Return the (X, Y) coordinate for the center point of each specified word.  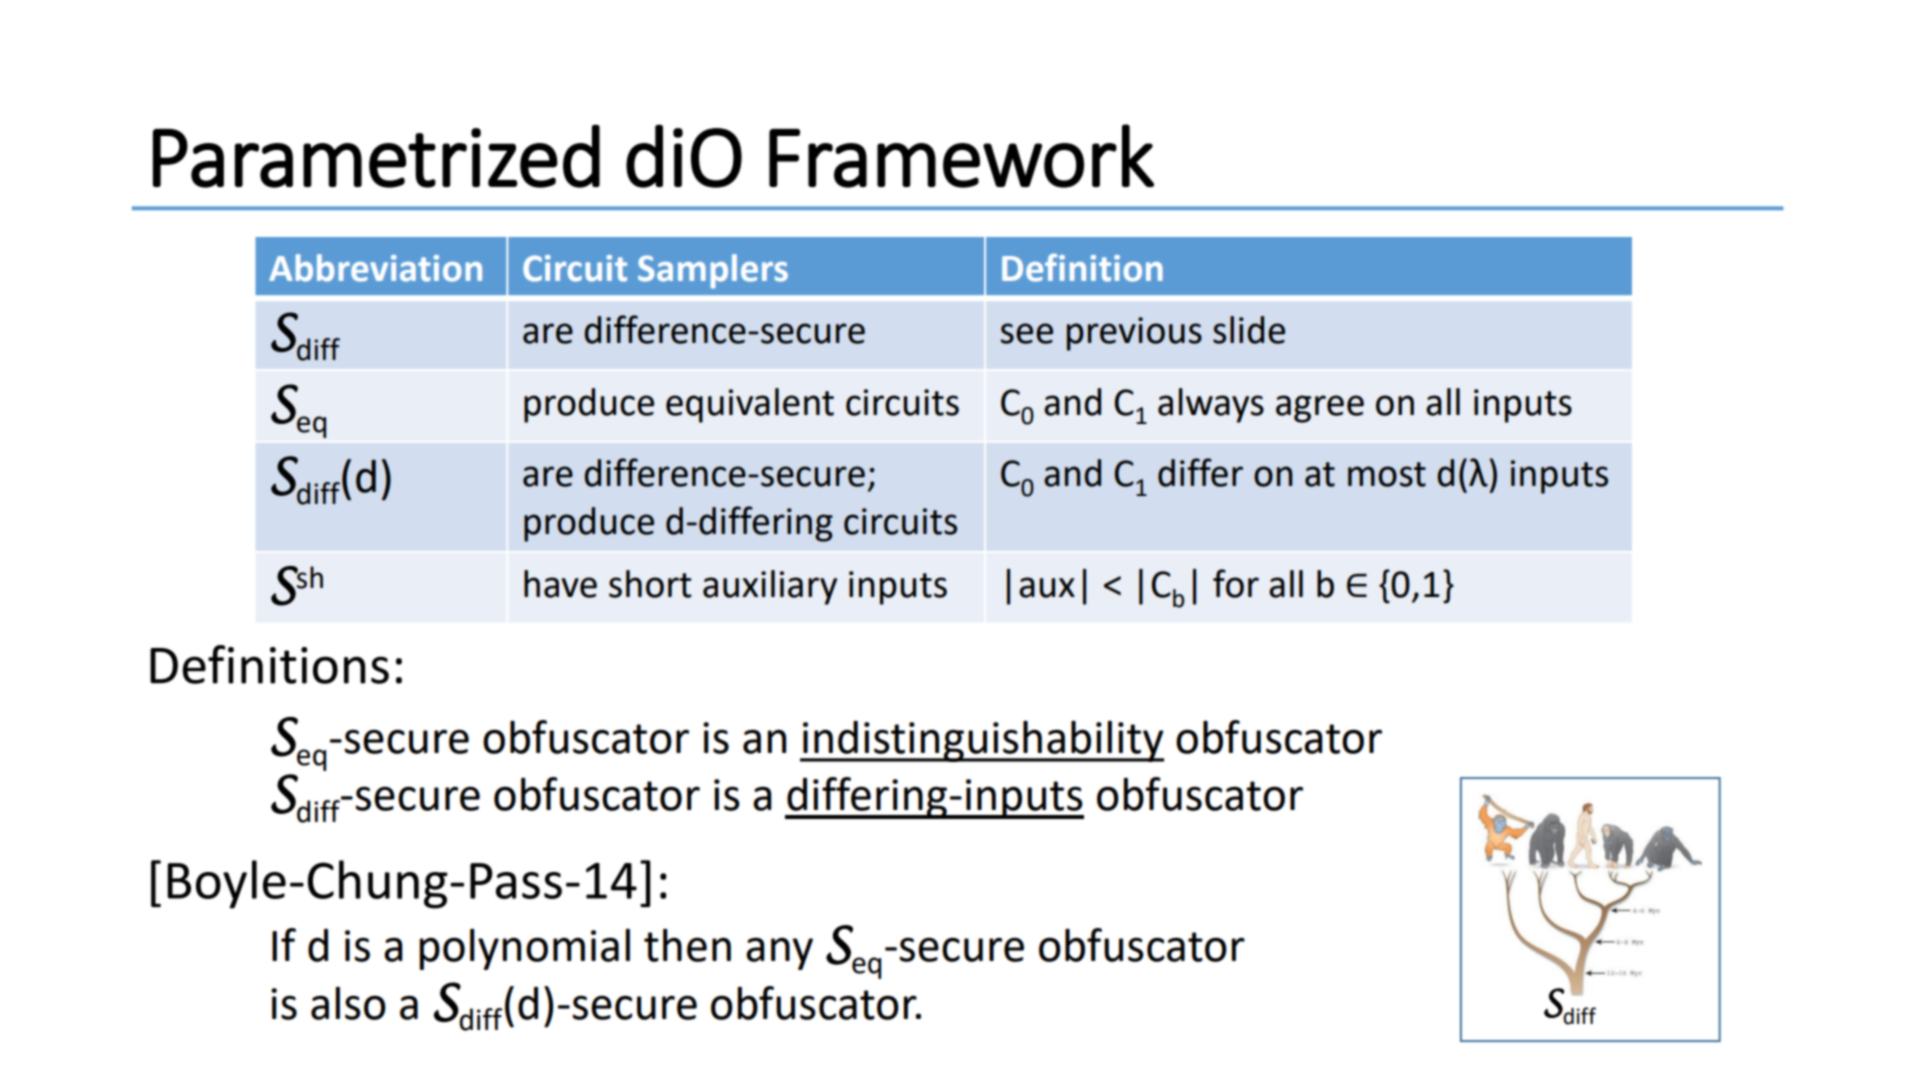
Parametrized (376, 156)
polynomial (524, 949)
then (687, 945)
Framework (961, 156)
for (1236, 583)
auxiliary (770, 587)
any (779, 954)
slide (1249, 330)
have (560, 584)
